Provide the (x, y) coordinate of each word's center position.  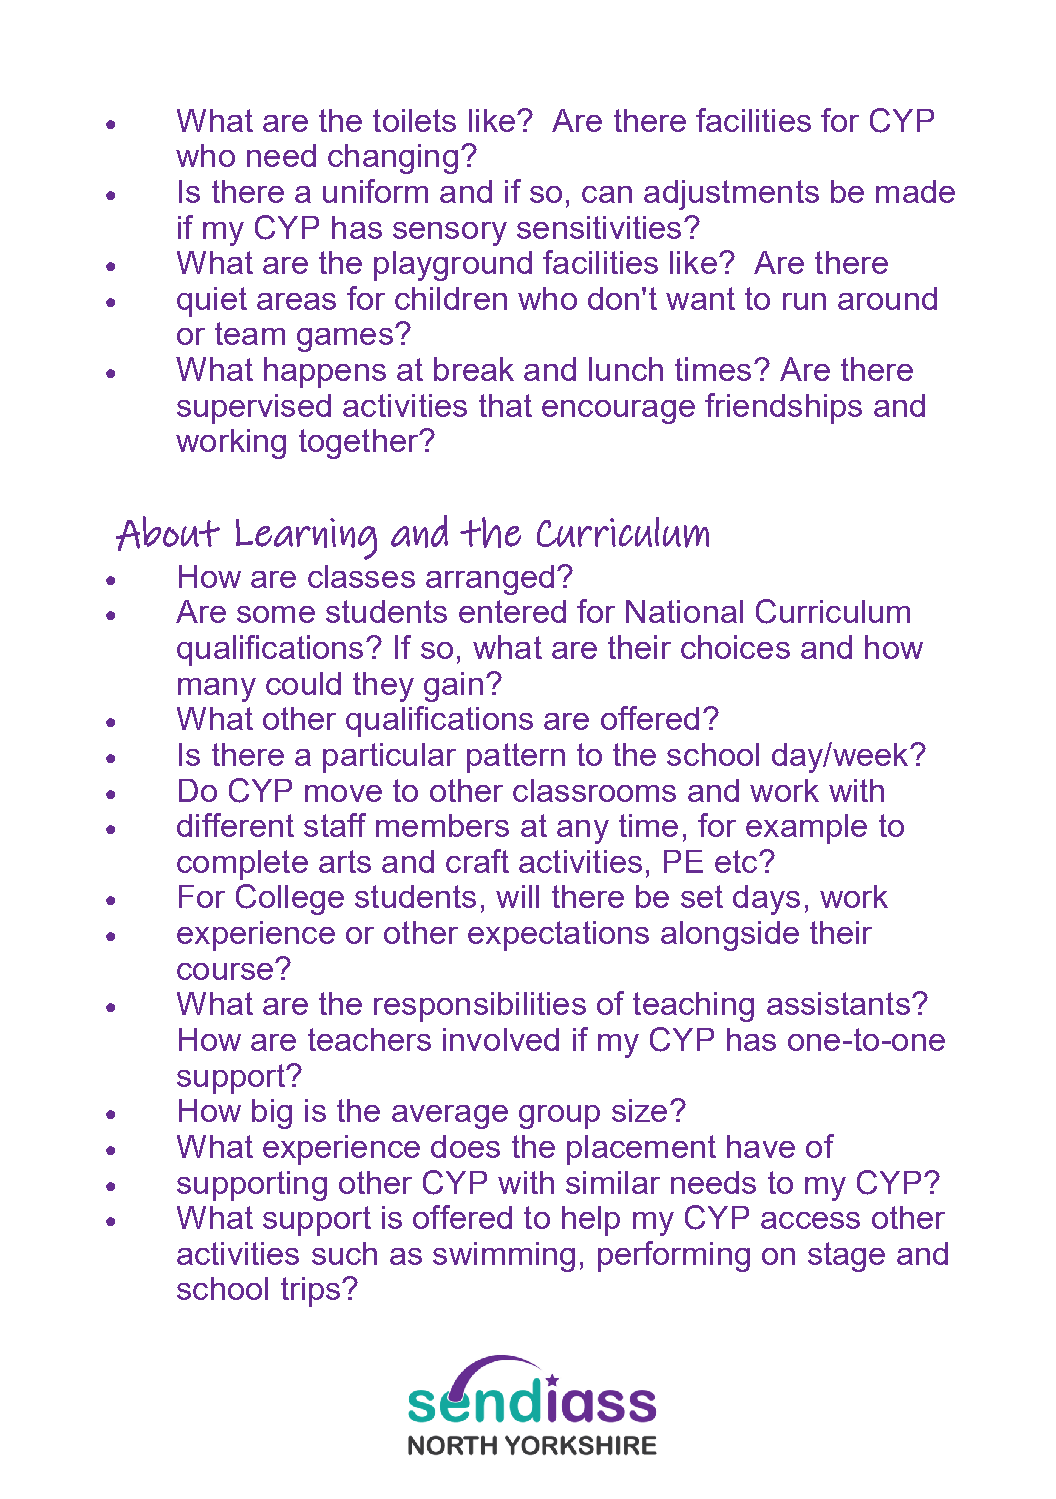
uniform (375, 191)
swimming (504, 1257)
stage (846, 1257)
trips (312, 1292)
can (607, 194)
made (915, 191)
